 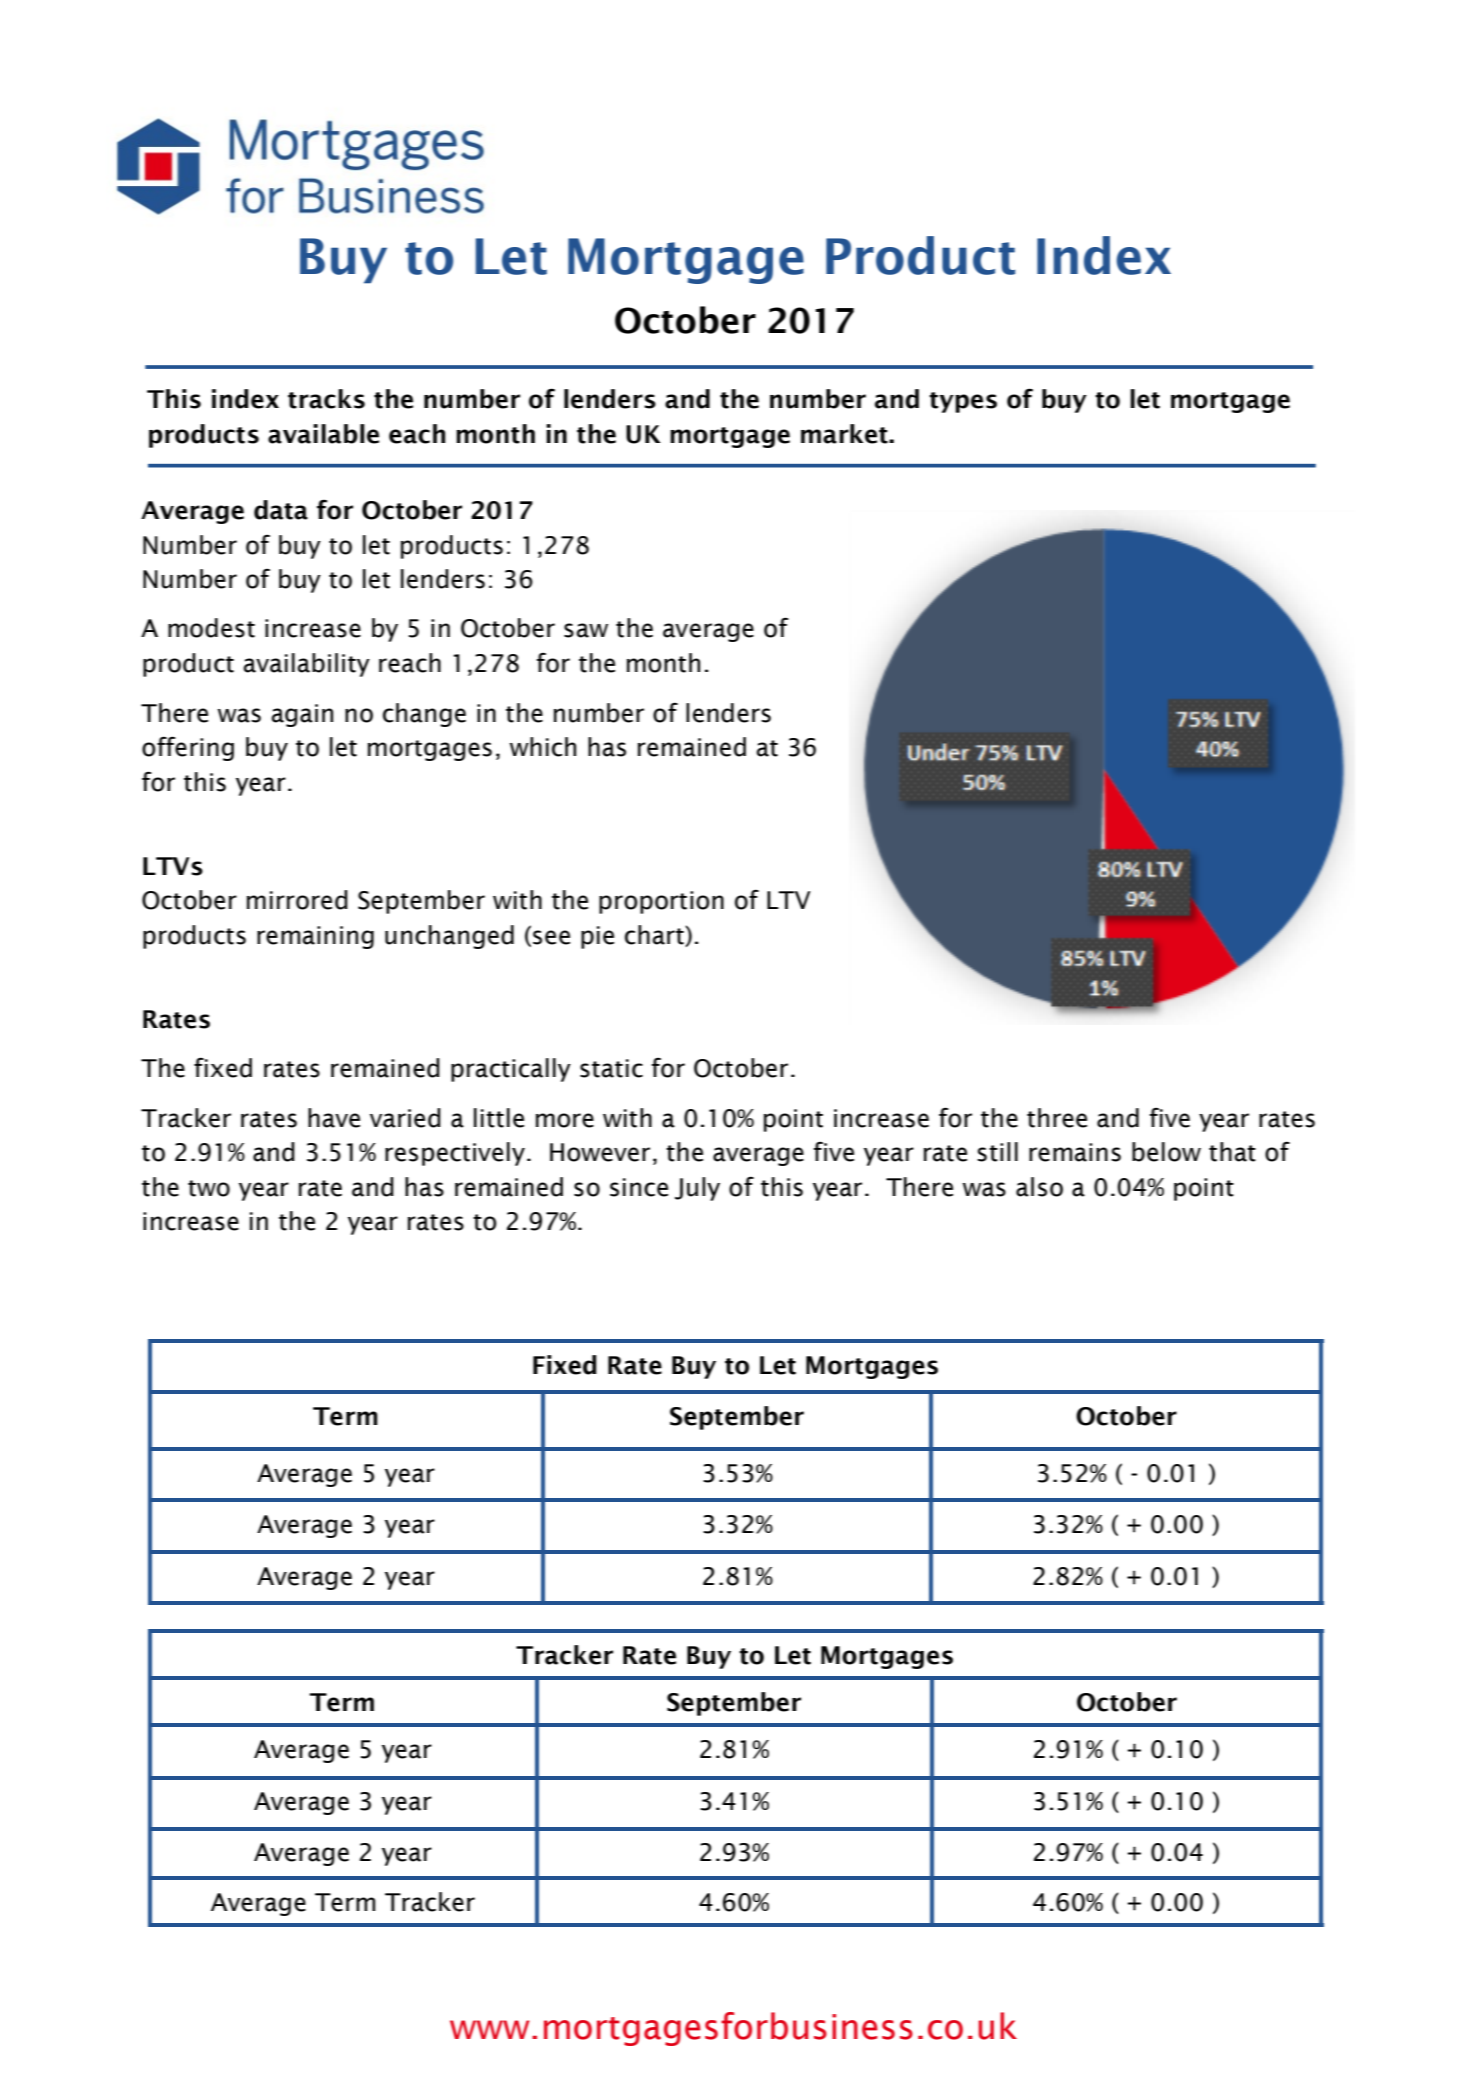 I want to click on remaining, so click(x=315, y=937).
